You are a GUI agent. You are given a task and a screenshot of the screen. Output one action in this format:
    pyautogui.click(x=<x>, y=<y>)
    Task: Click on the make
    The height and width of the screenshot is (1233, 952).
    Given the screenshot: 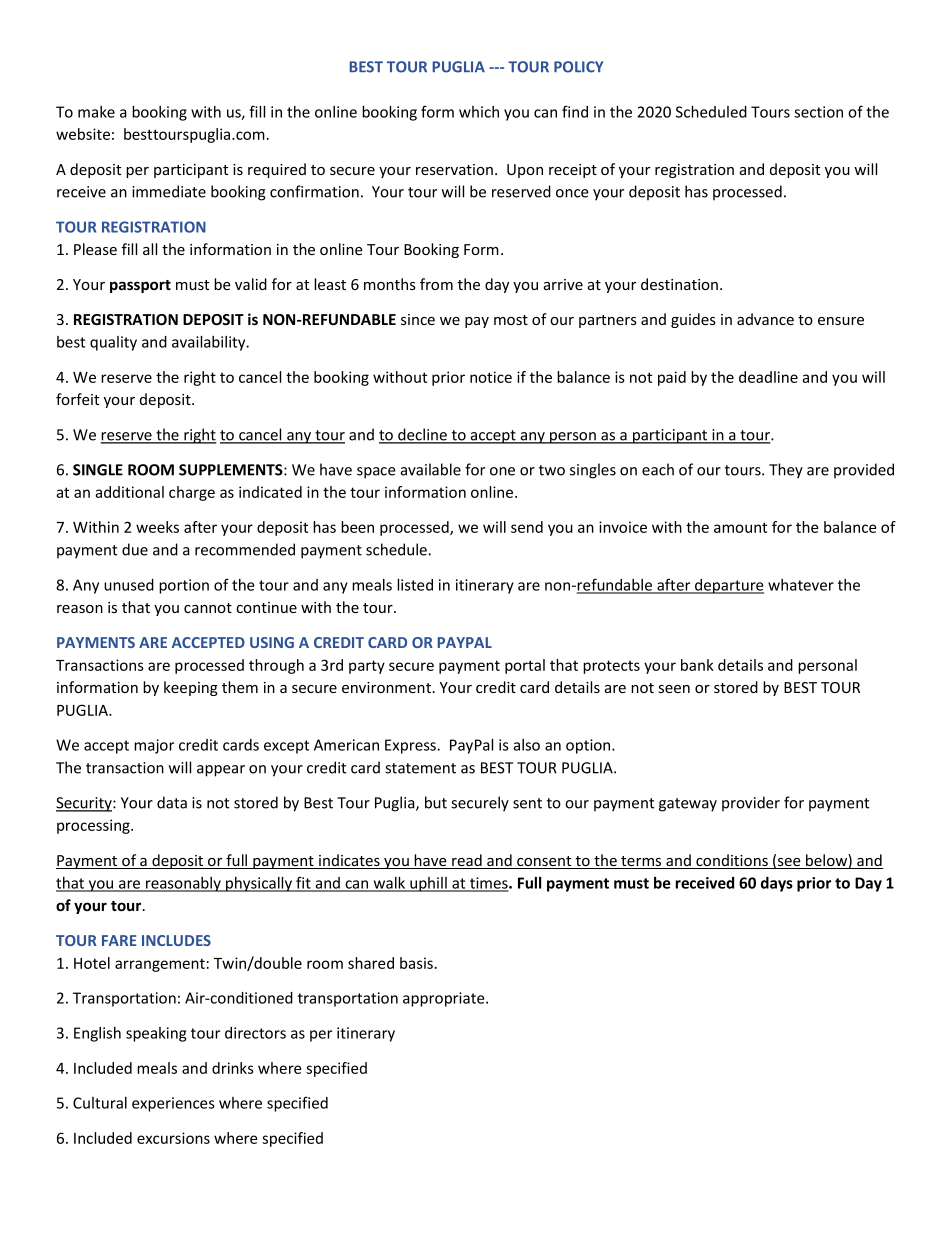 What is the action you would take?
    pyautogui.click(x=96, y=112)
